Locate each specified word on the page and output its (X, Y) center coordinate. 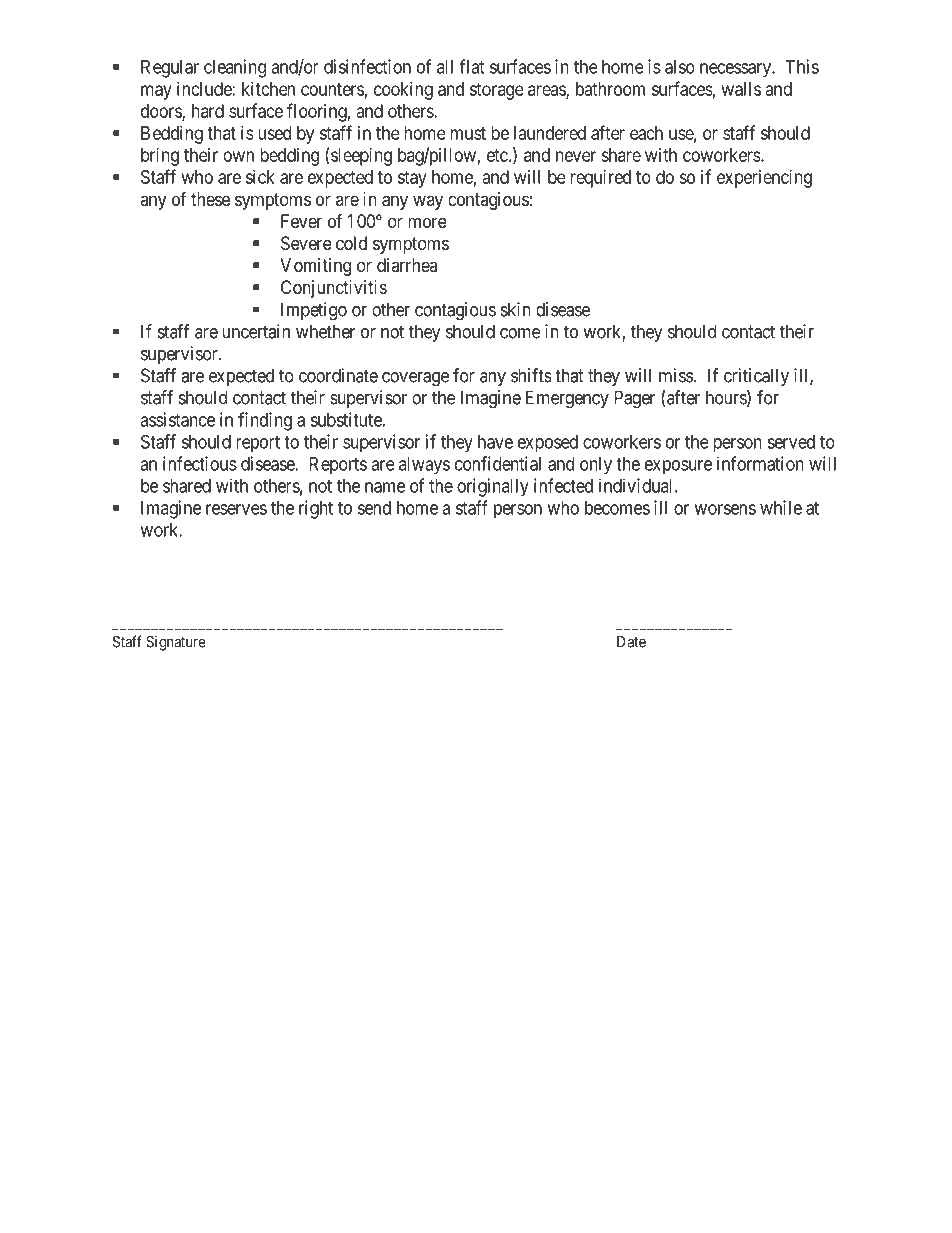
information (760, 463)
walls (741, 89)
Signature (176, 643)
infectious (200, 463)
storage (497, 91)
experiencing (764, 179)
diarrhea (407, 265)
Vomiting (315, 267)
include (205, 89)
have (495, 442)
